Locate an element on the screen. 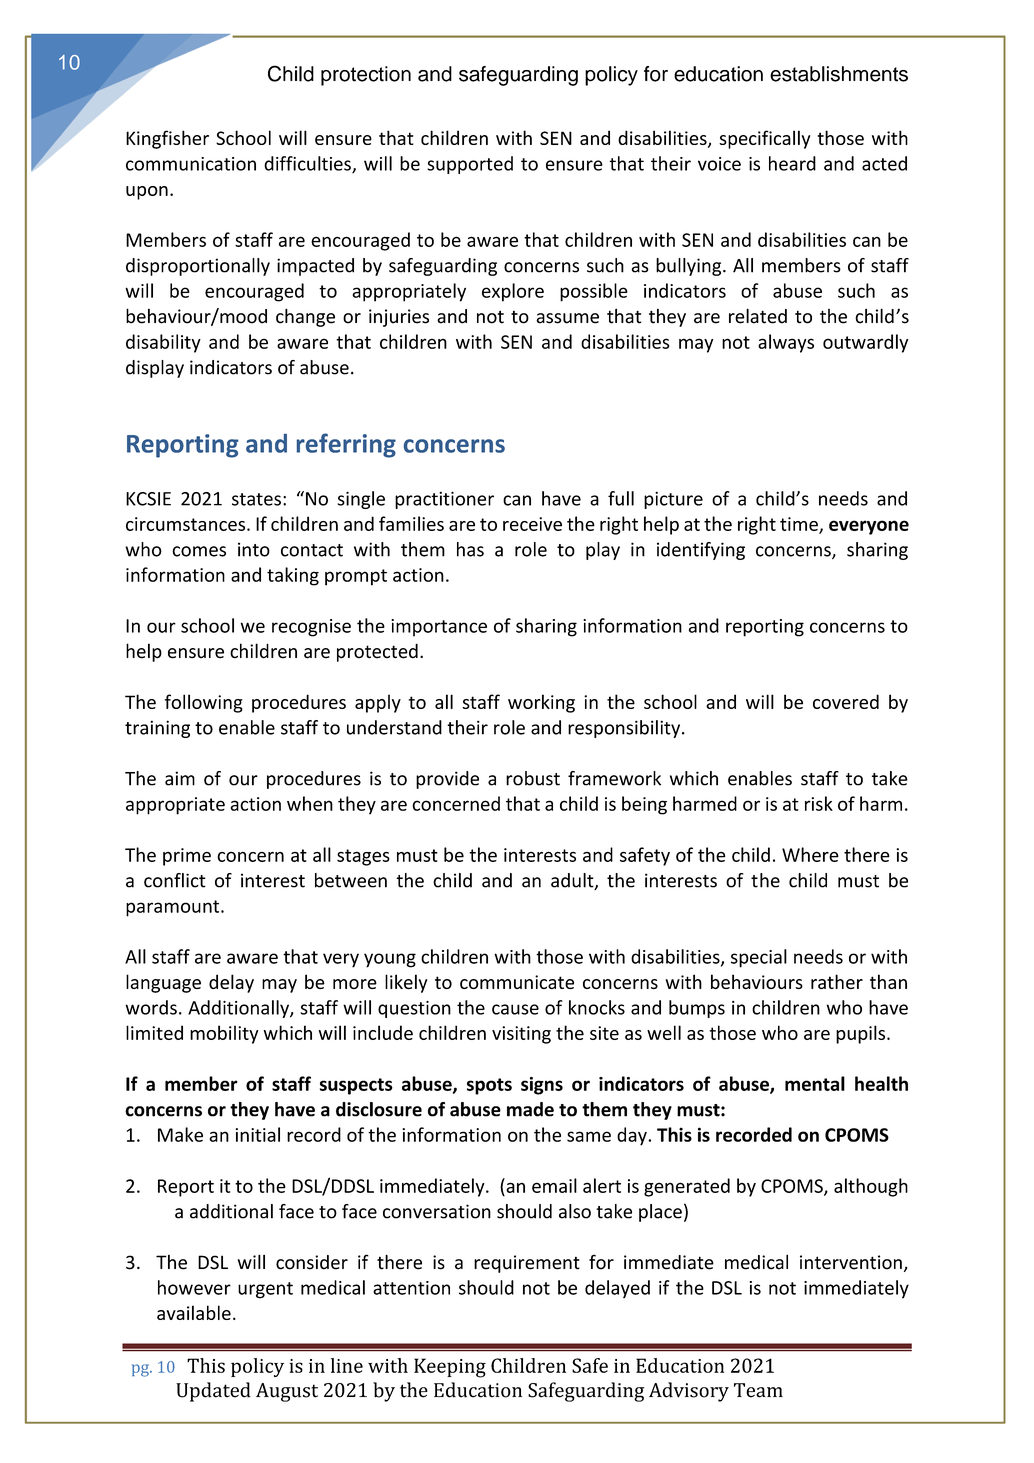 The width and height of the screenshot is (1034, 1463). Keeping is located at coordinates (450, 1368).
